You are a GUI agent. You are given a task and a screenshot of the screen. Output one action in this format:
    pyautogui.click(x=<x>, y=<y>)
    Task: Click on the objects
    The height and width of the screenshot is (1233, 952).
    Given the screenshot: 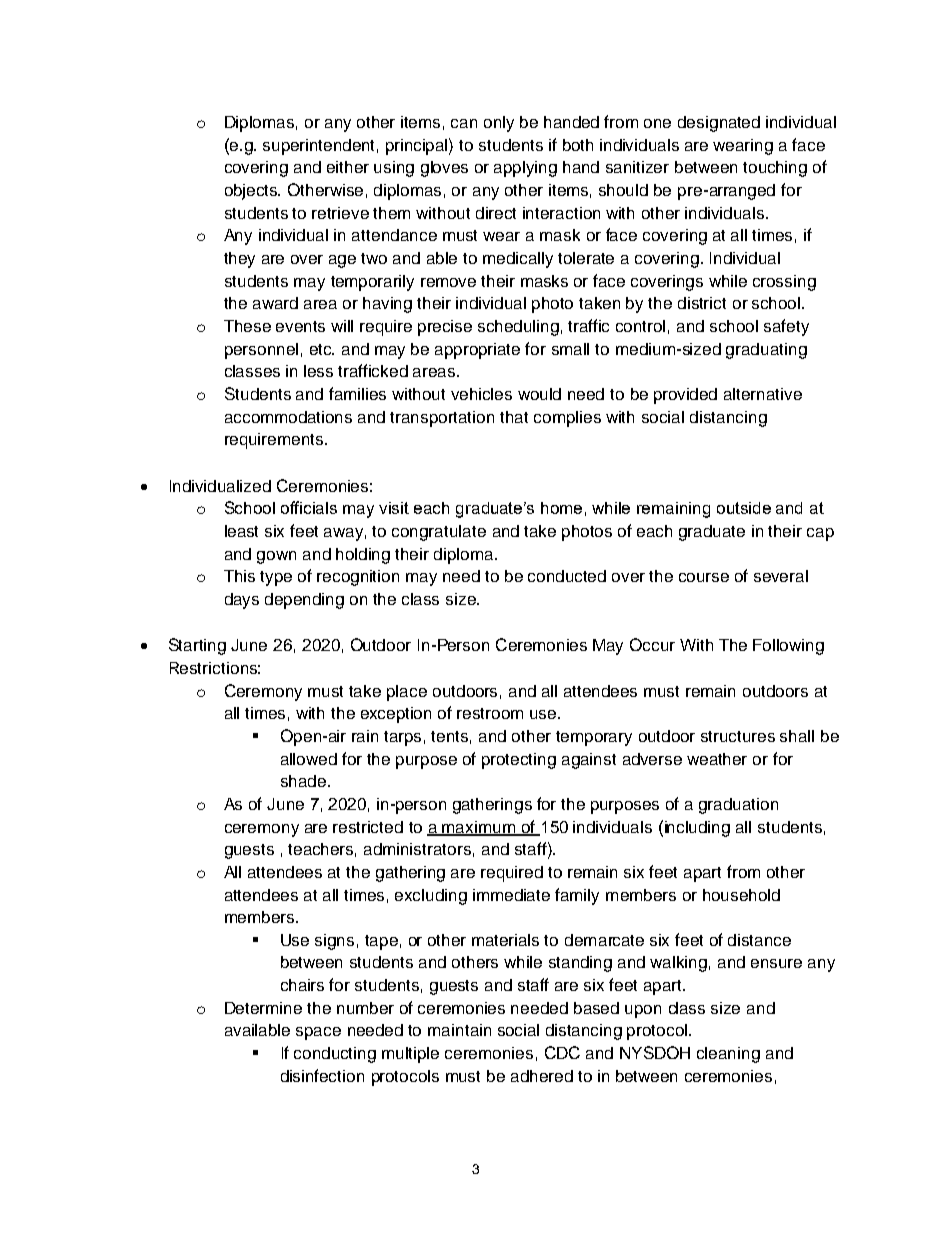 What is the action you would take?
    pyautogui.click(x=252, y=192)
